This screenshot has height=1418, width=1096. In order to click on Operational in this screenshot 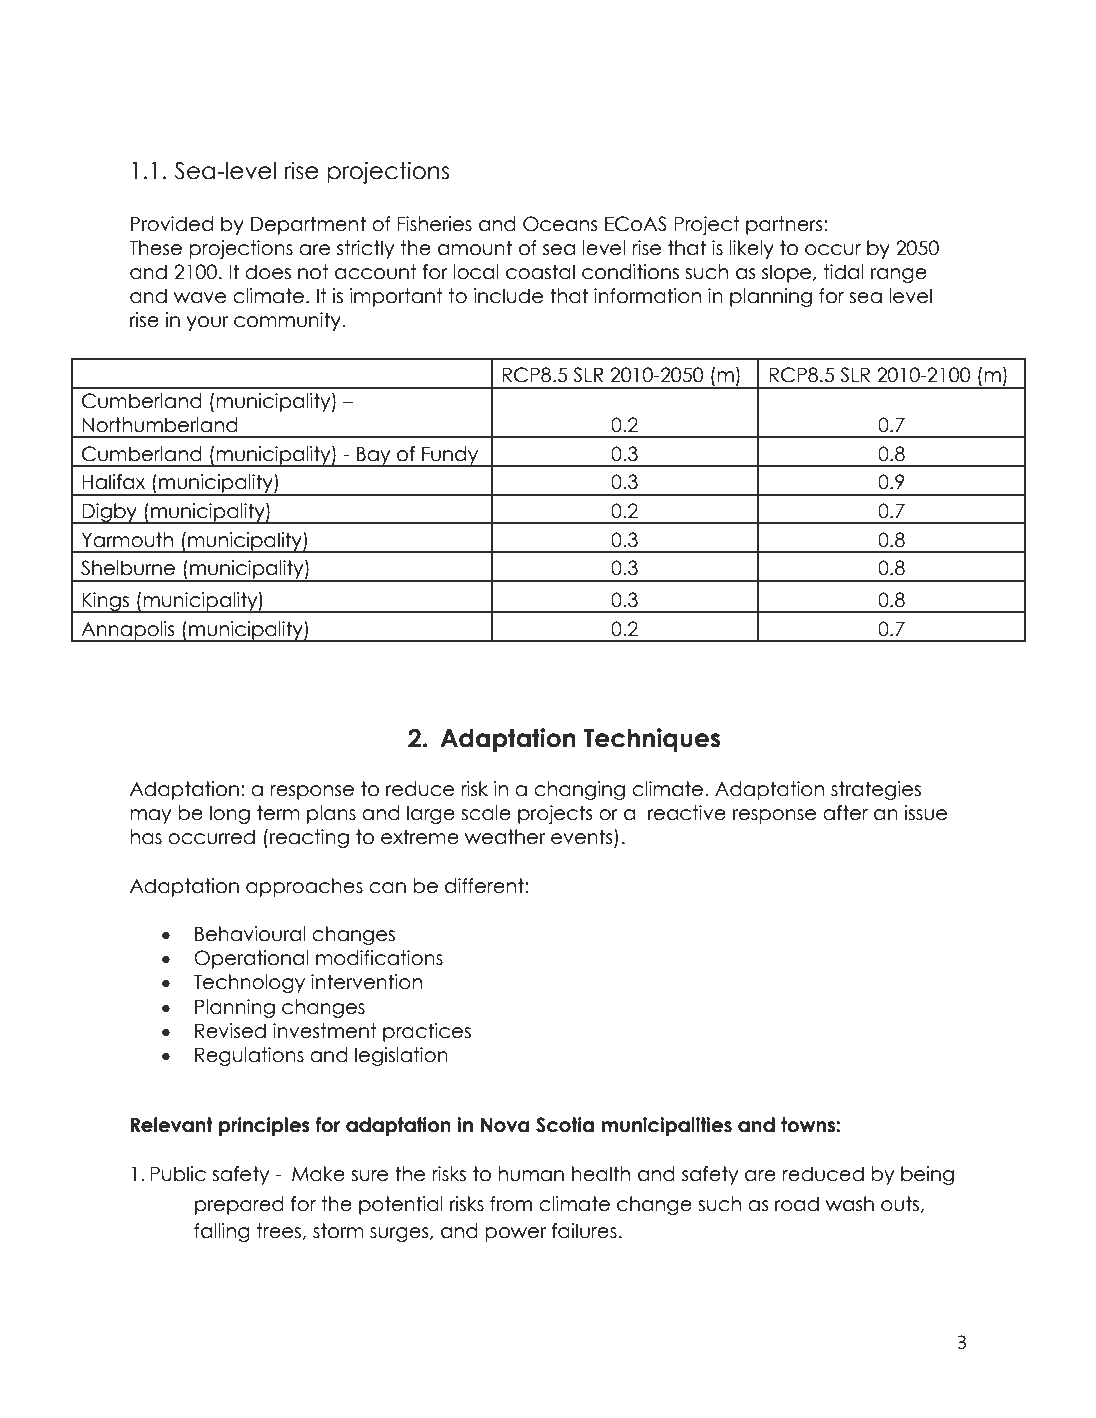, I will do `click(251, 959)`.
